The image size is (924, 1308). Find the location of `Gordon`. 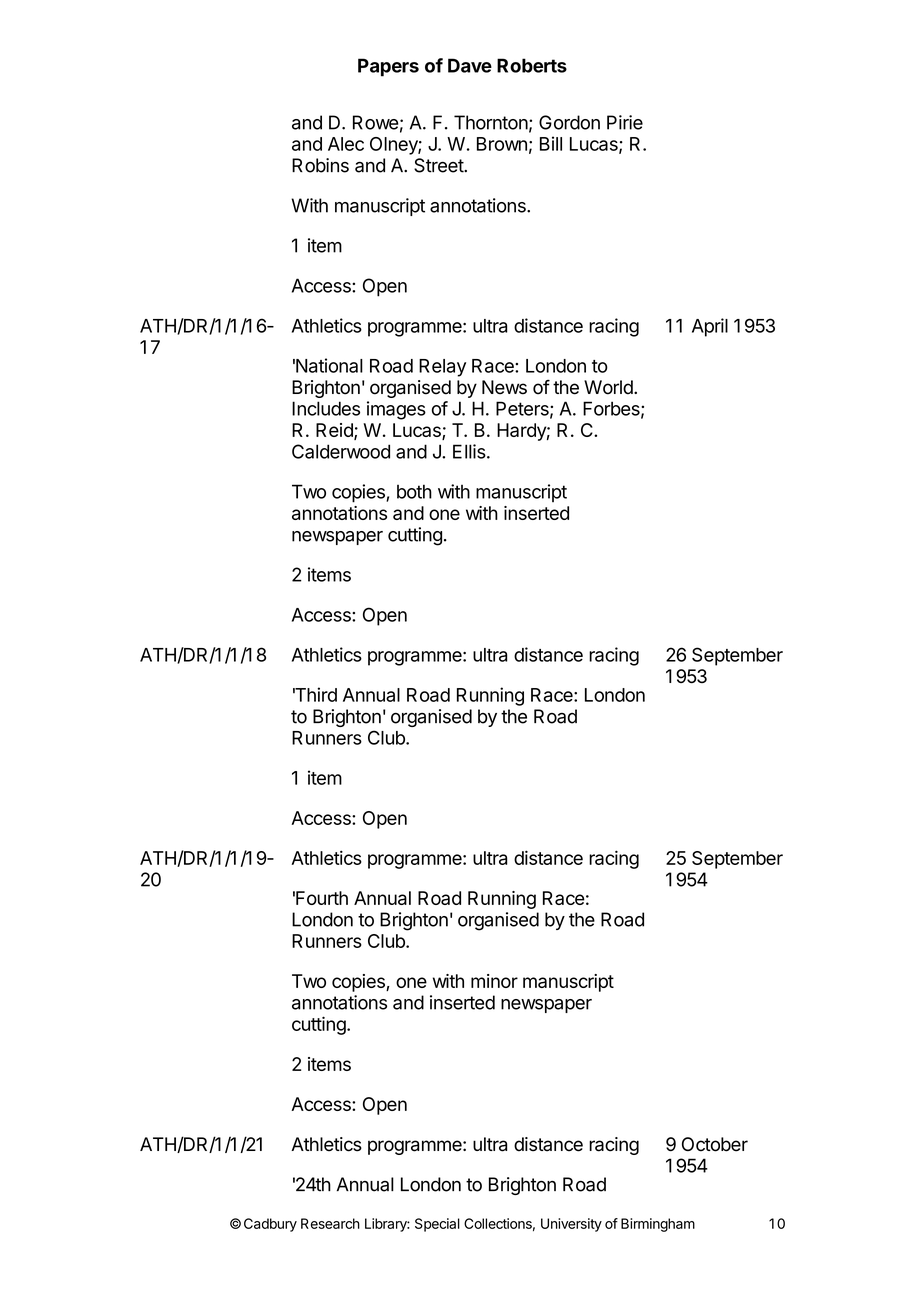

Gordon is located at coordinates (569, 122).
